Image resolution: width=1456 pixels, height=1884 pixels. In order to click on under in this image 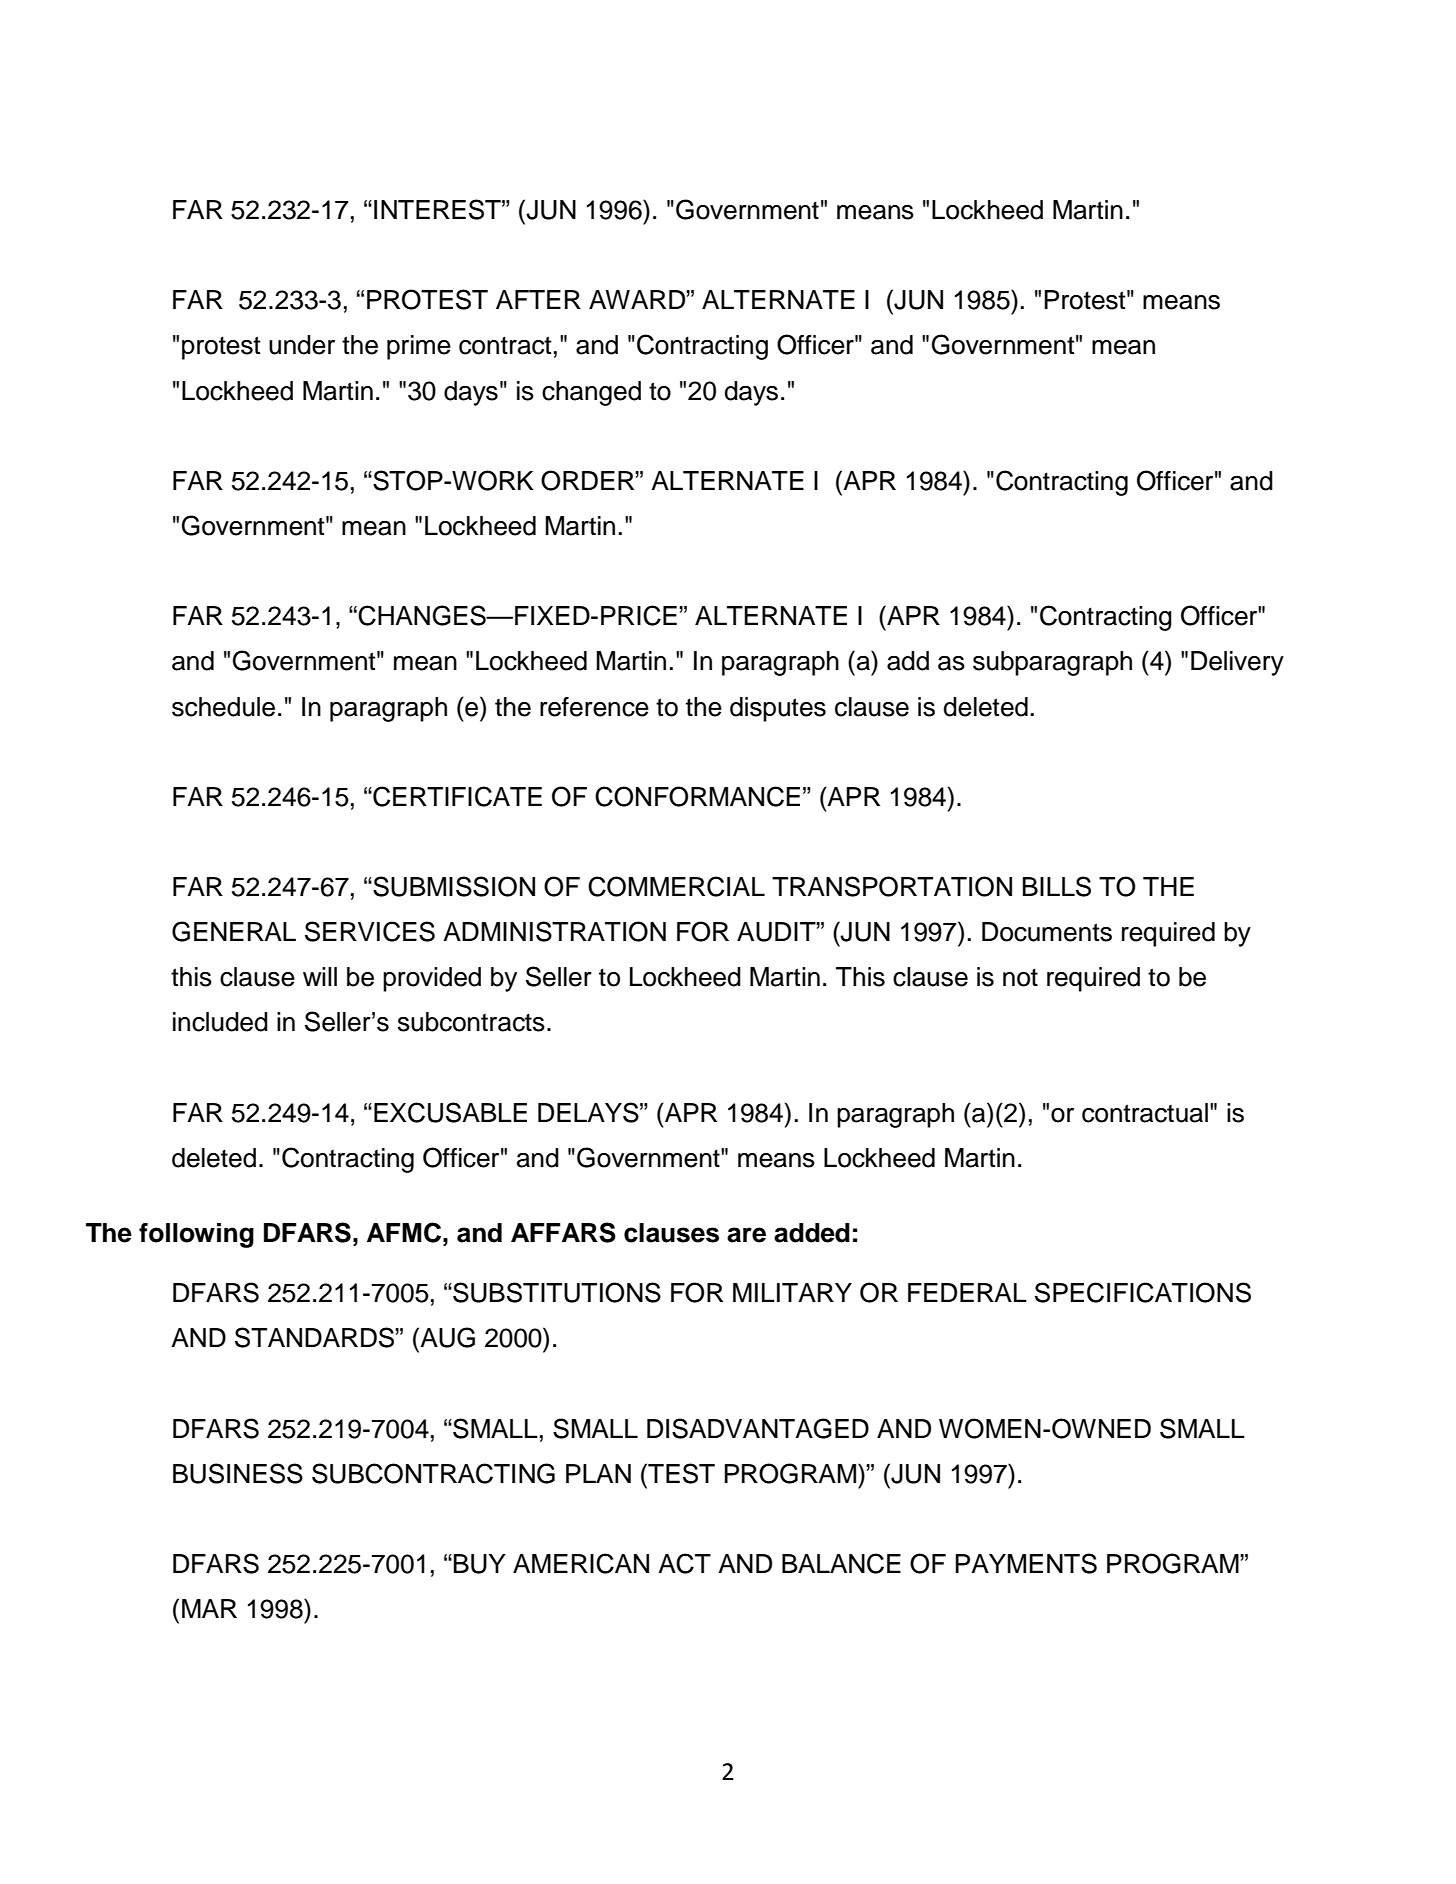, I will do `click(302, 345)`.
